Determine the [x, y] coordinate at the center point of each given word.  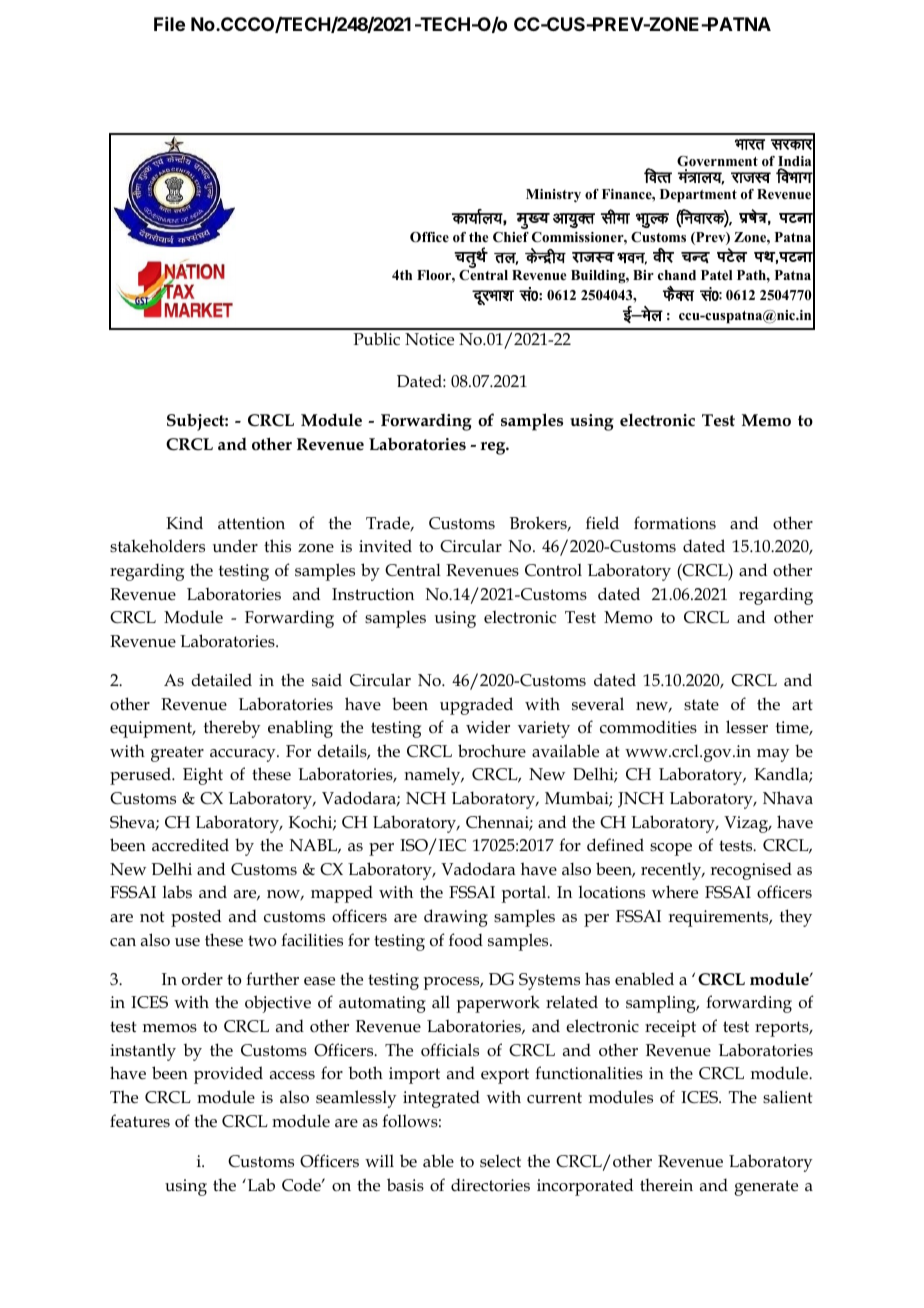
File [169, 24]
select [500, 1161]
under [235, 546]
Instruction [373, 594]
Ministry [553, 195]
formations [675, 522]
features [140, 1120]
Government [717, 161]
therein [666, 1185]
